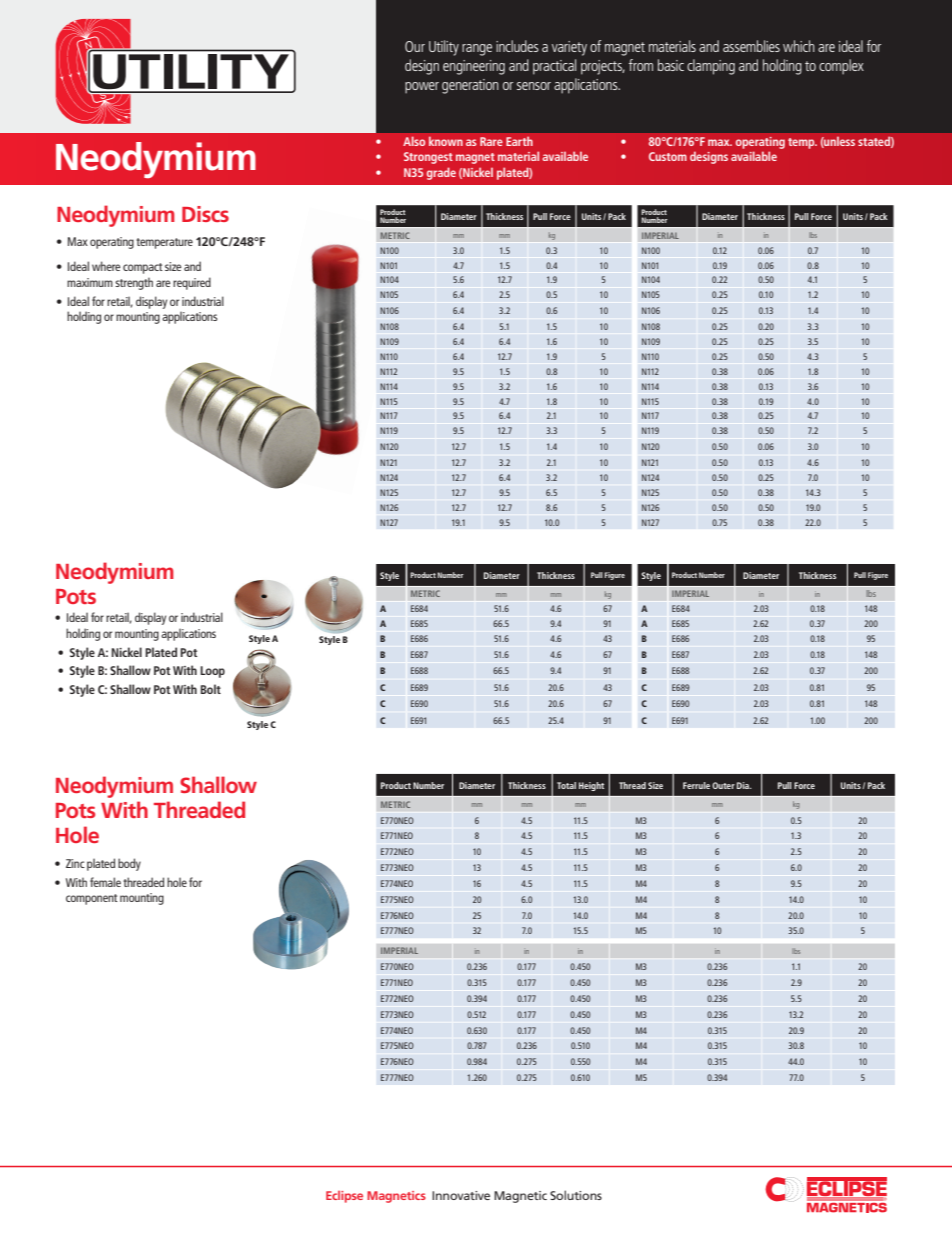 This screenshot has width=952, height=1233. Describe the element at coordinates (192, 283) in the screenshot. I see `required` at that location.
